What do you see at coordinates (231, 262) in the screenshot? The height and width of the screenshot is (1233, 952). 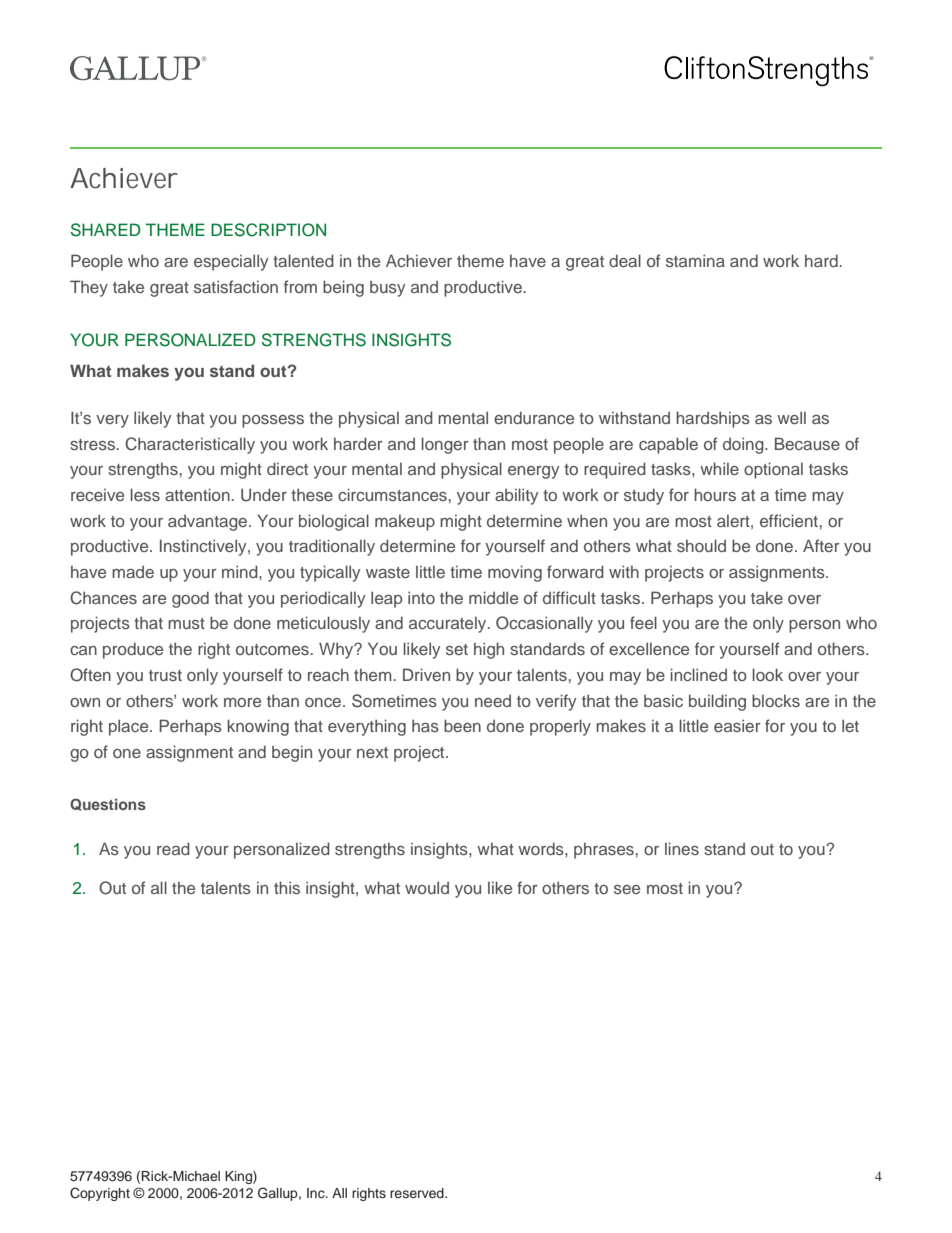 I see `especially` at bounding box center [231, 262].
